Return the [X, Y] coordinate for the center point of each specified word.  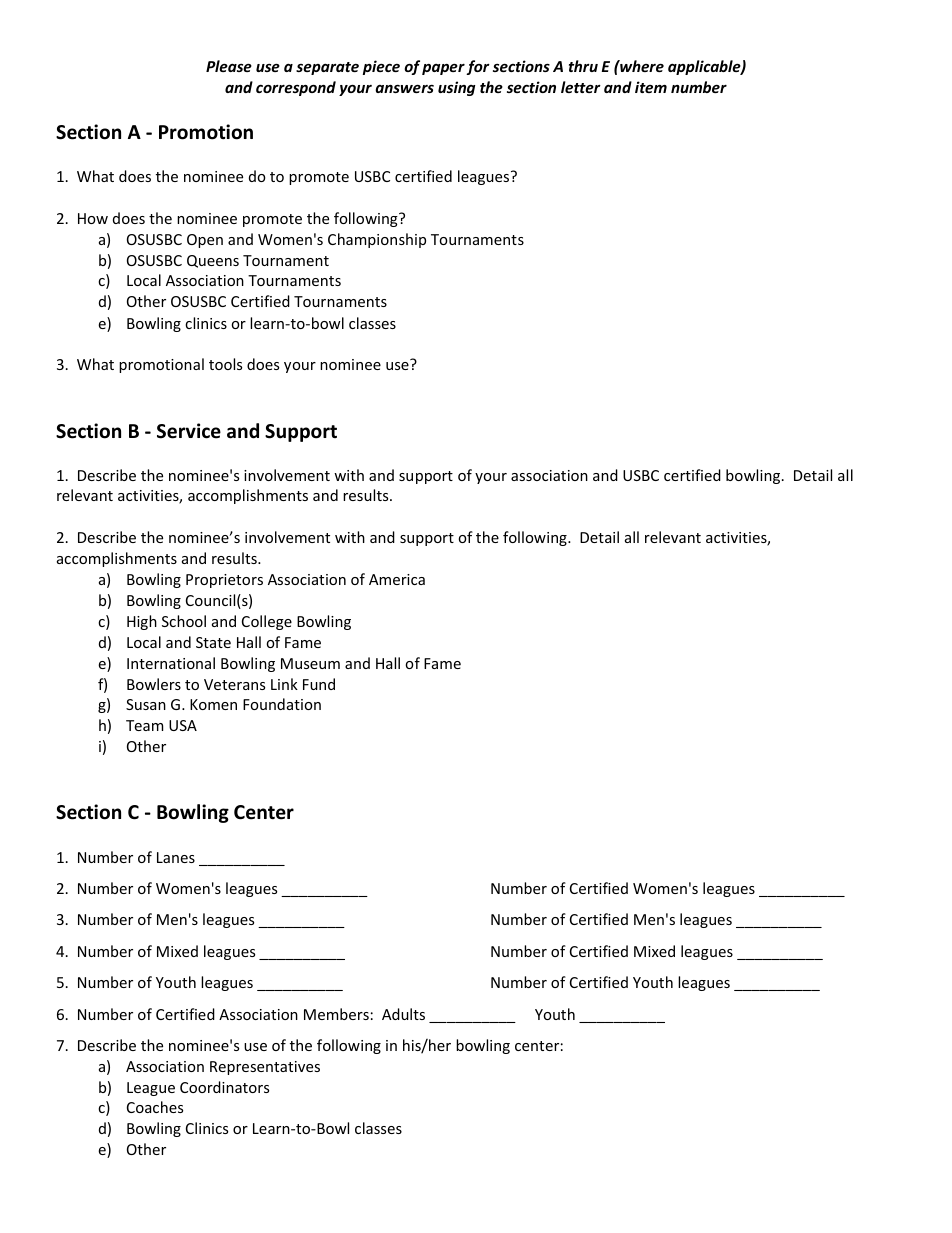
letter [581, 87]
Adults [403, 1014]
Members [336, 1014]
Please [229, 66]
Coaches [155, 1107]
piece [381, 67]
